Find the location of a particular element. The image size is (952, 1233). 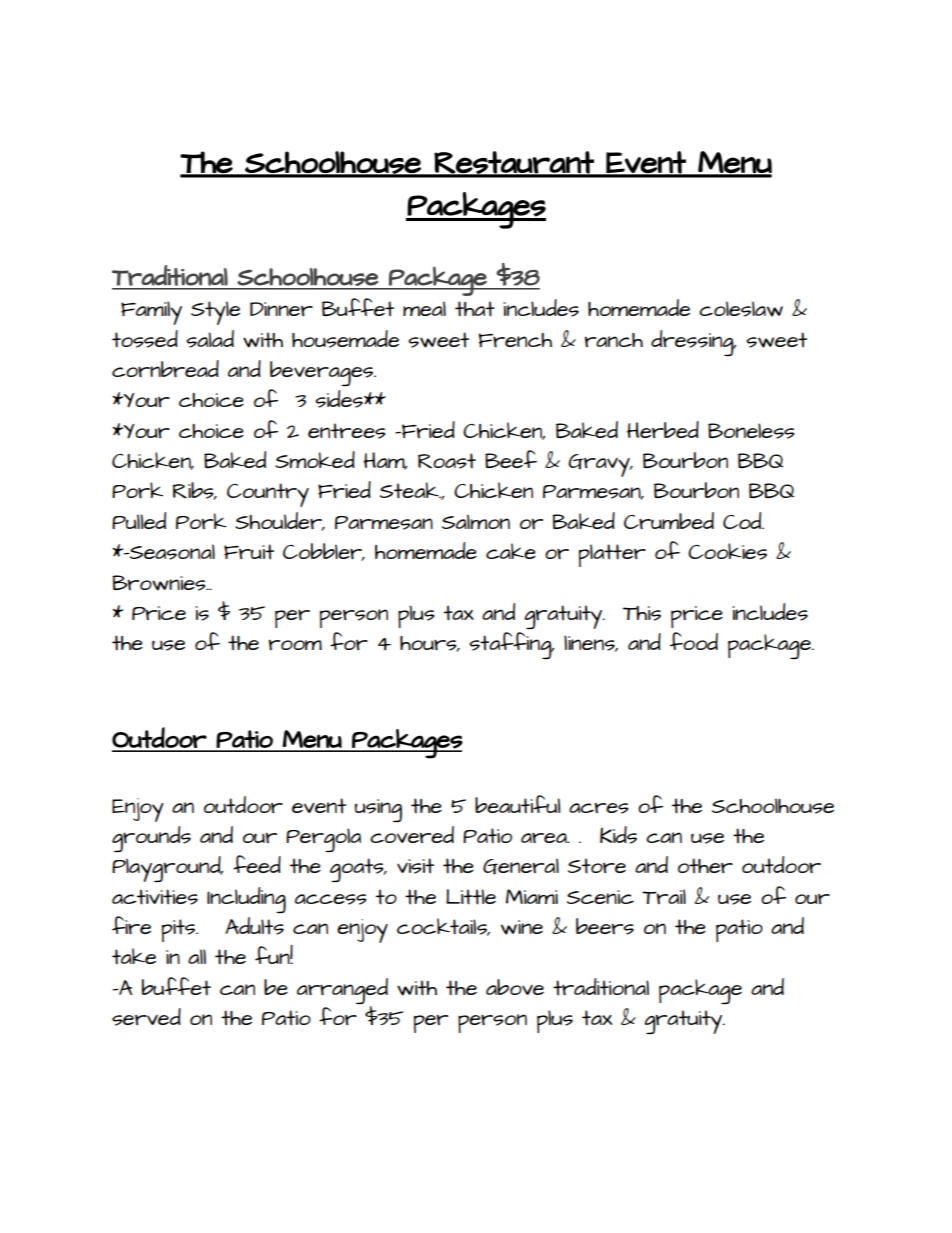

above is located at coordinates (515, 987).
